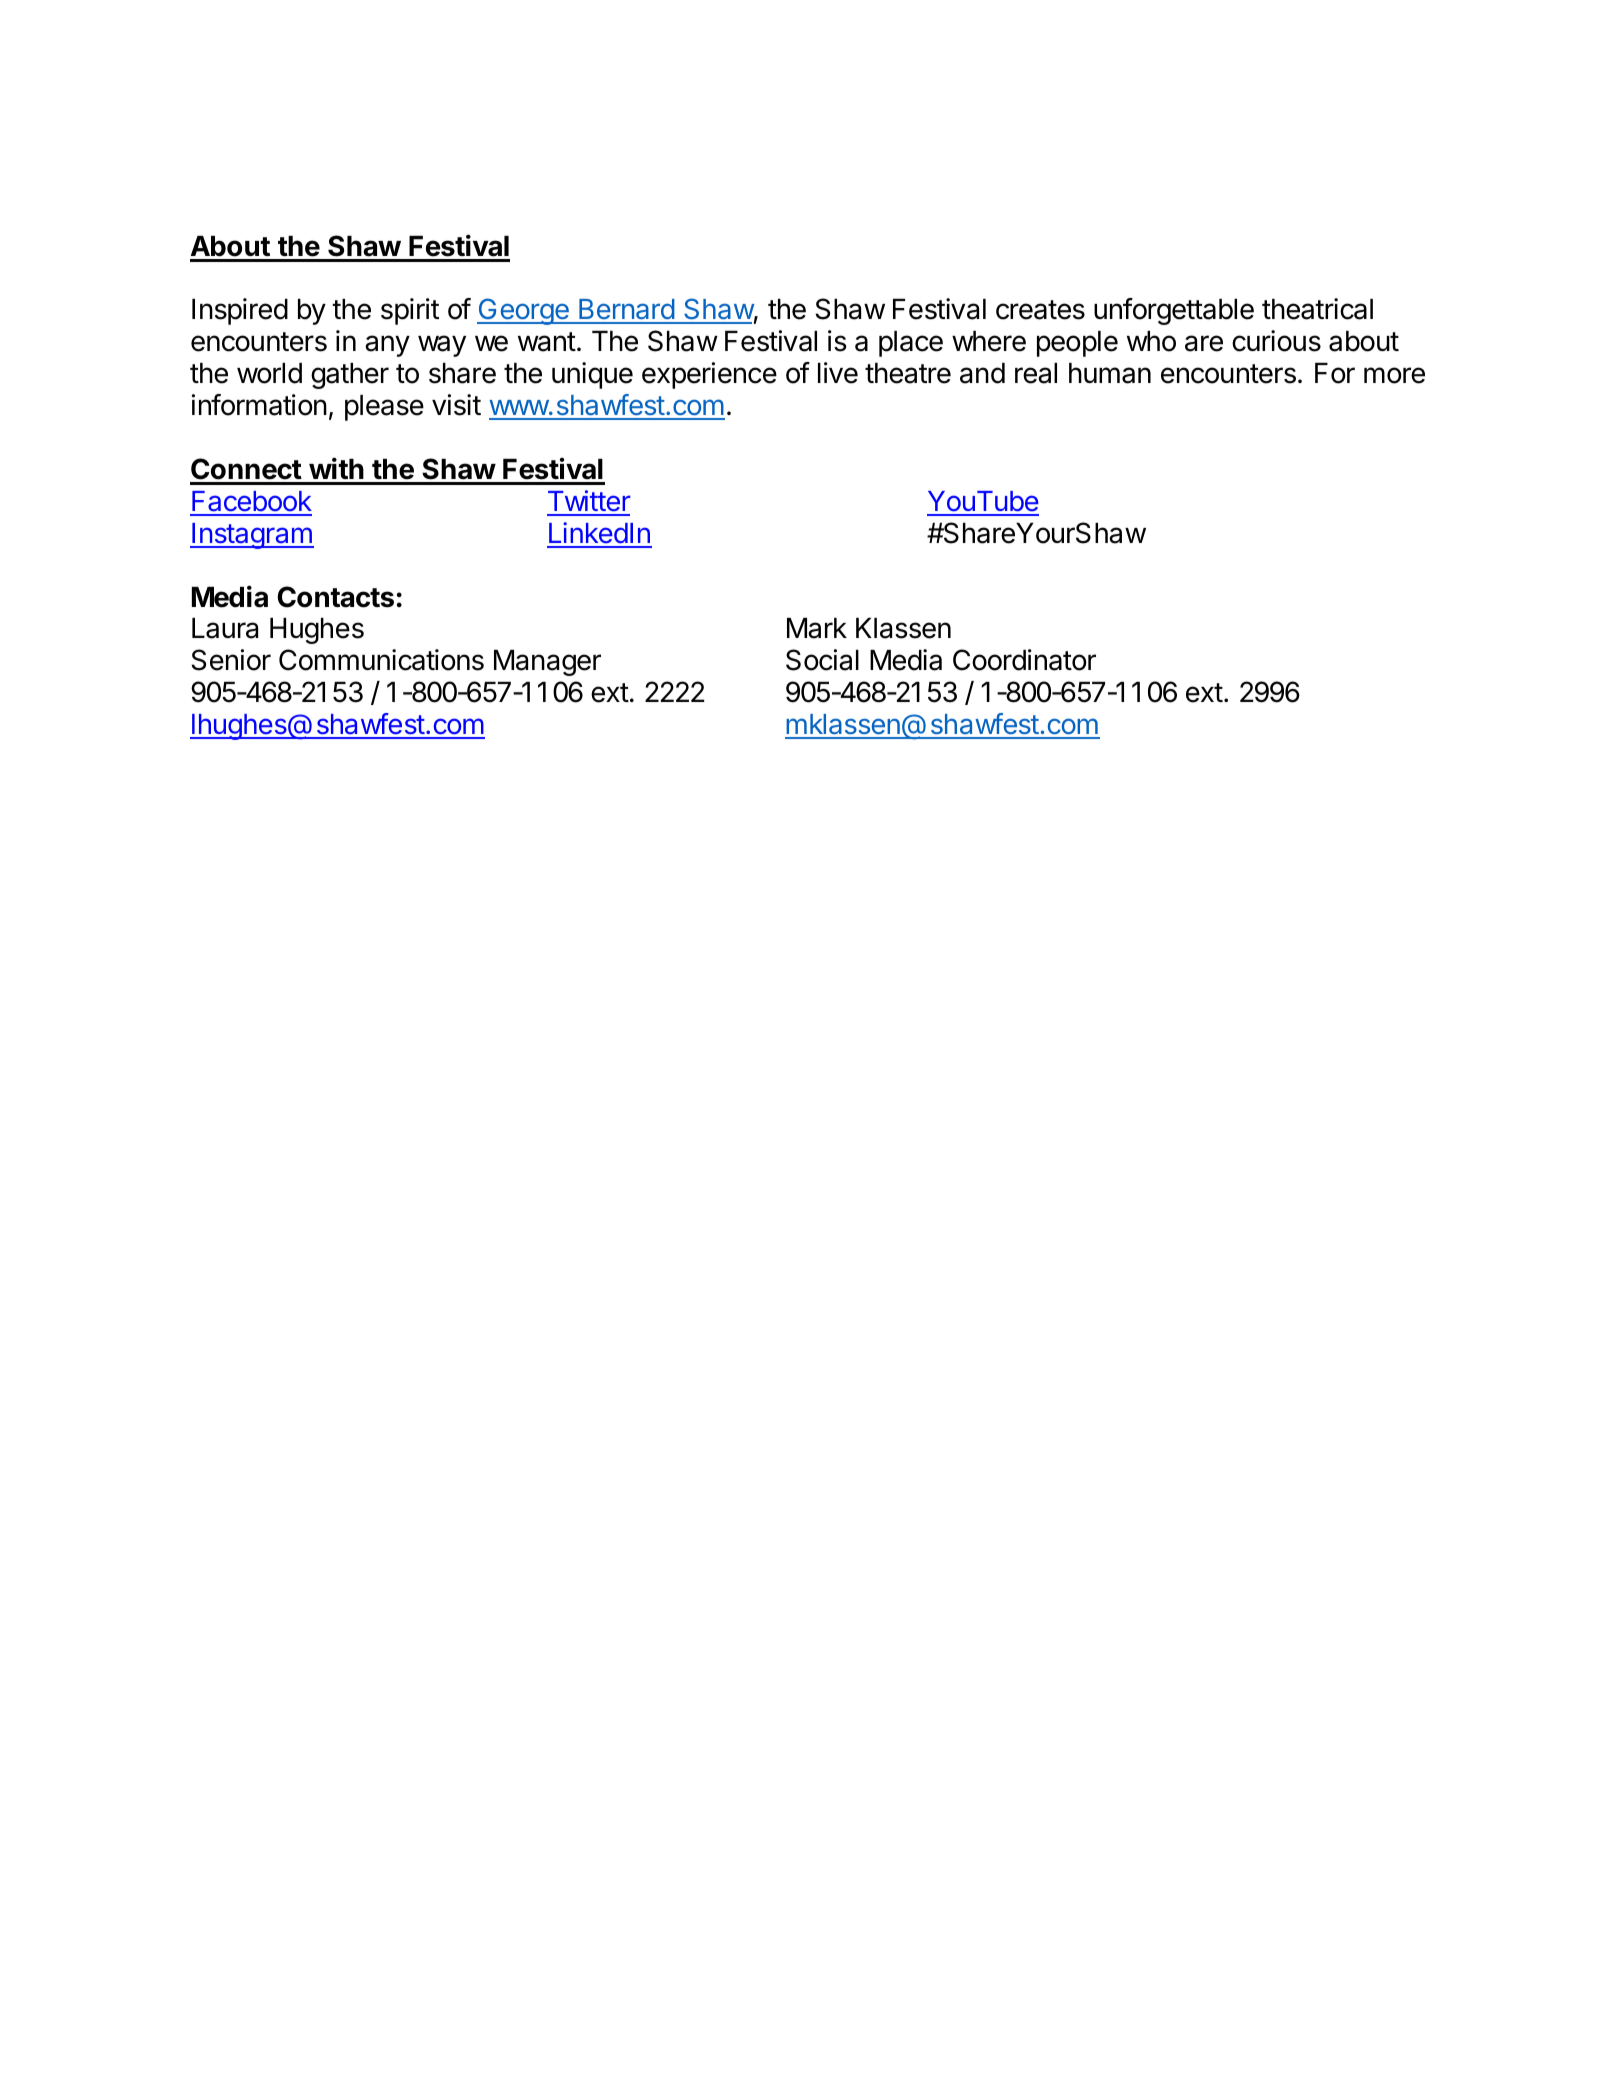  What do you see at coordinates (911, 344) in the image?
I see `place` at bounding box center [911, 344].
